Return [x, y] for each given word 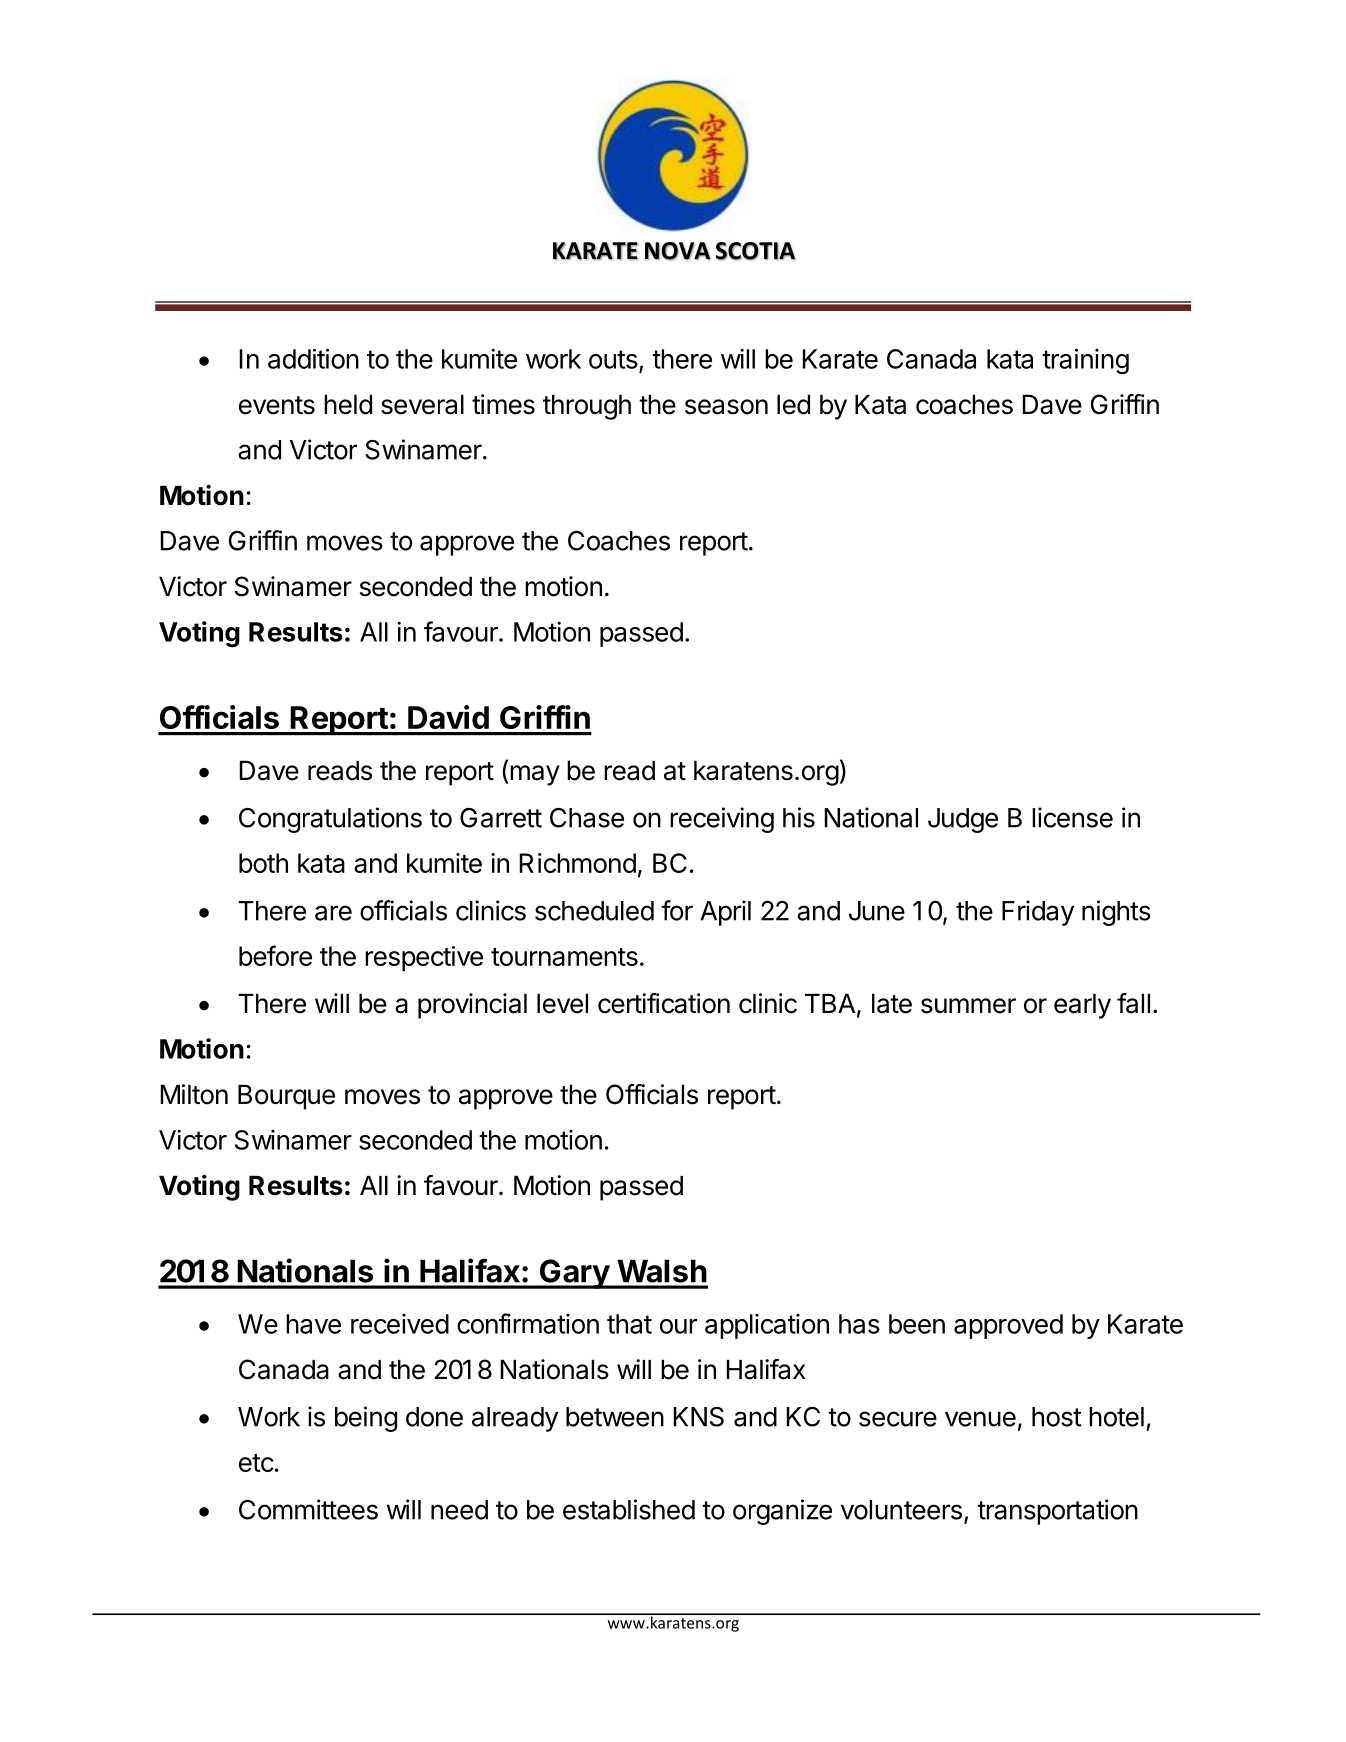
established [629, 1509]
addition [313, 359]
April [725, 913]
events [277, 405]
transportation [1057, 1512]
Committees [308, 1509]
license [1072, 817]
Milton [194, 1094]
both [263, 863]
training [1085, 361]
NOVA [678, 251]
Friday [1038, 913]
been [917, 1324]
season [726, 407]
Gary [574, 1274]
